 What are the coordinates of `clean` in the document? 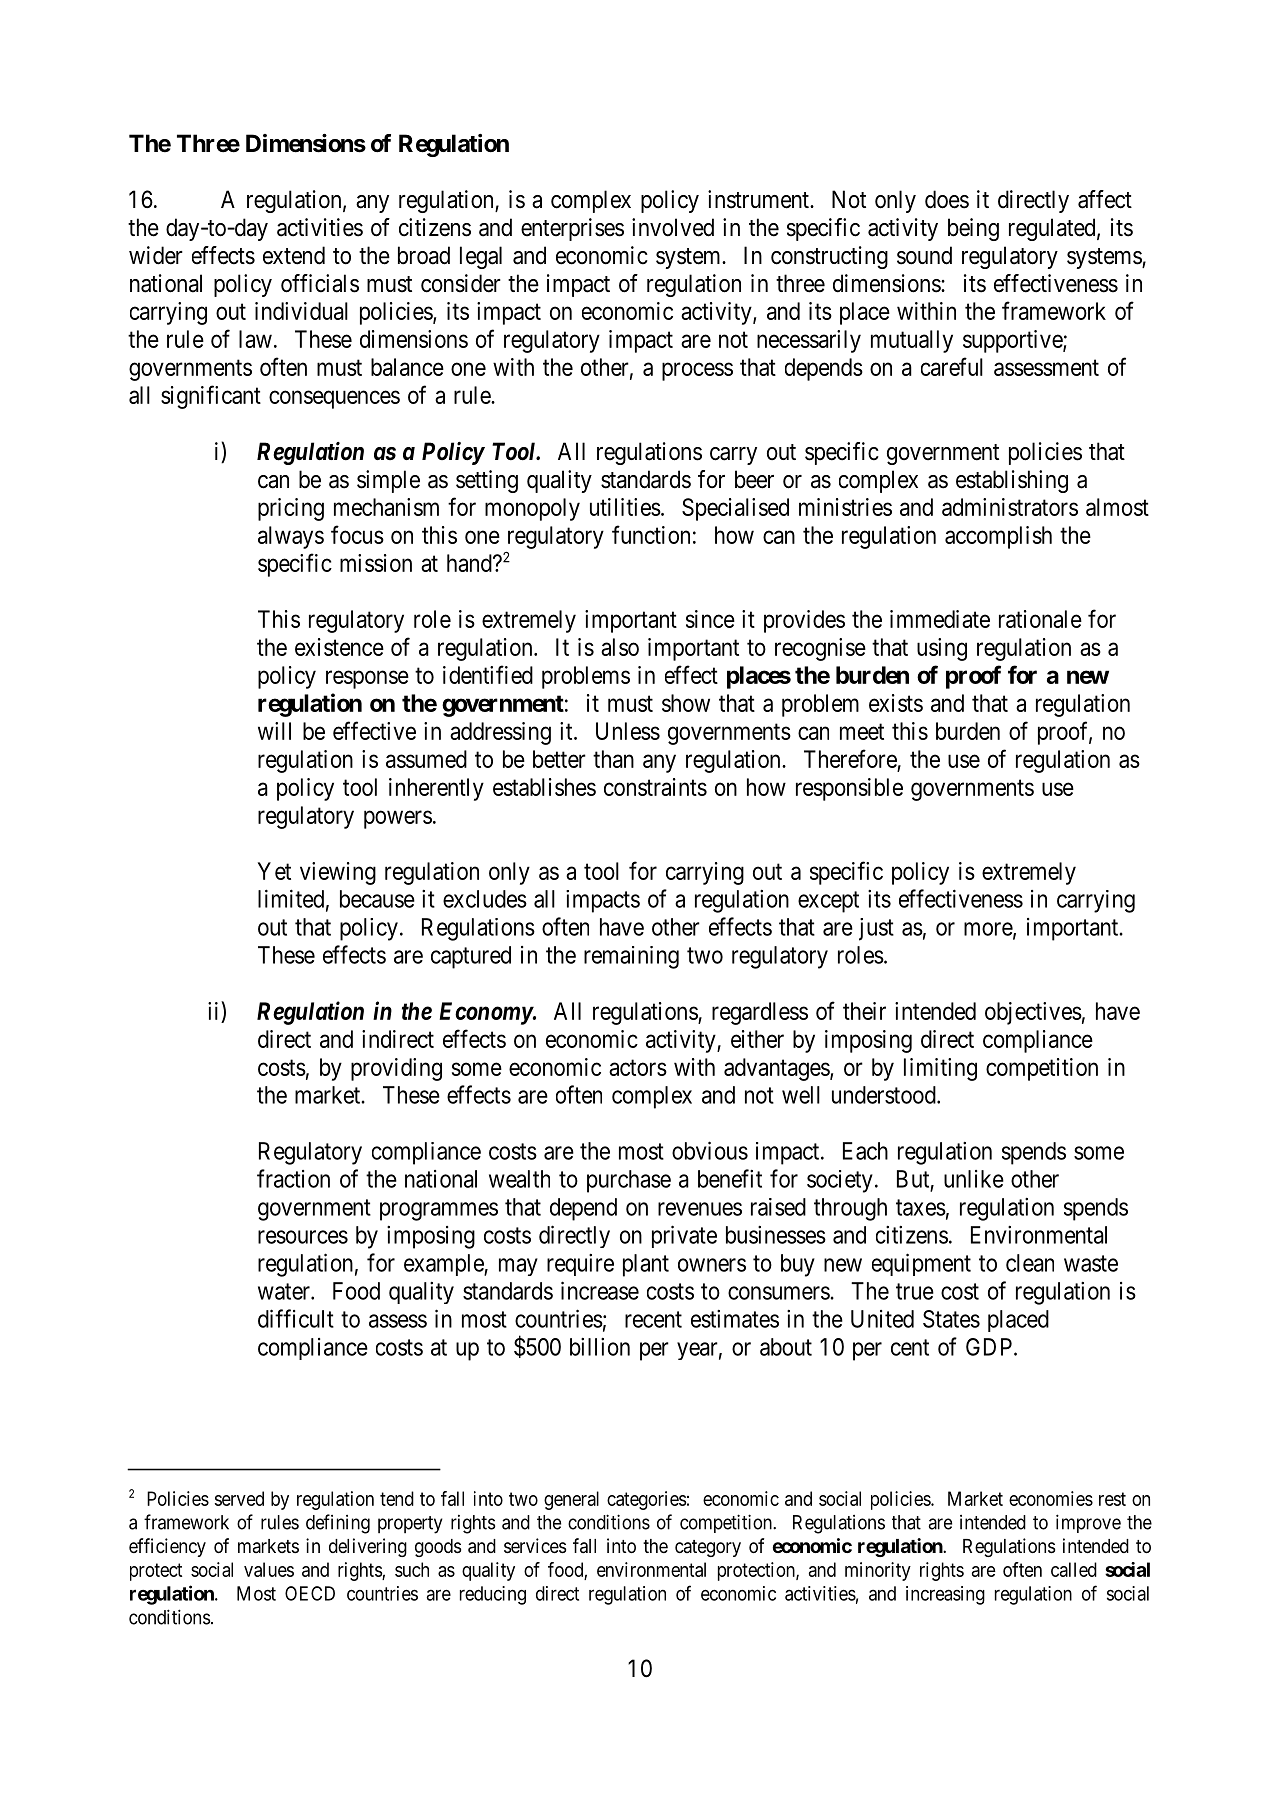 It's located at (1030, 1263).
